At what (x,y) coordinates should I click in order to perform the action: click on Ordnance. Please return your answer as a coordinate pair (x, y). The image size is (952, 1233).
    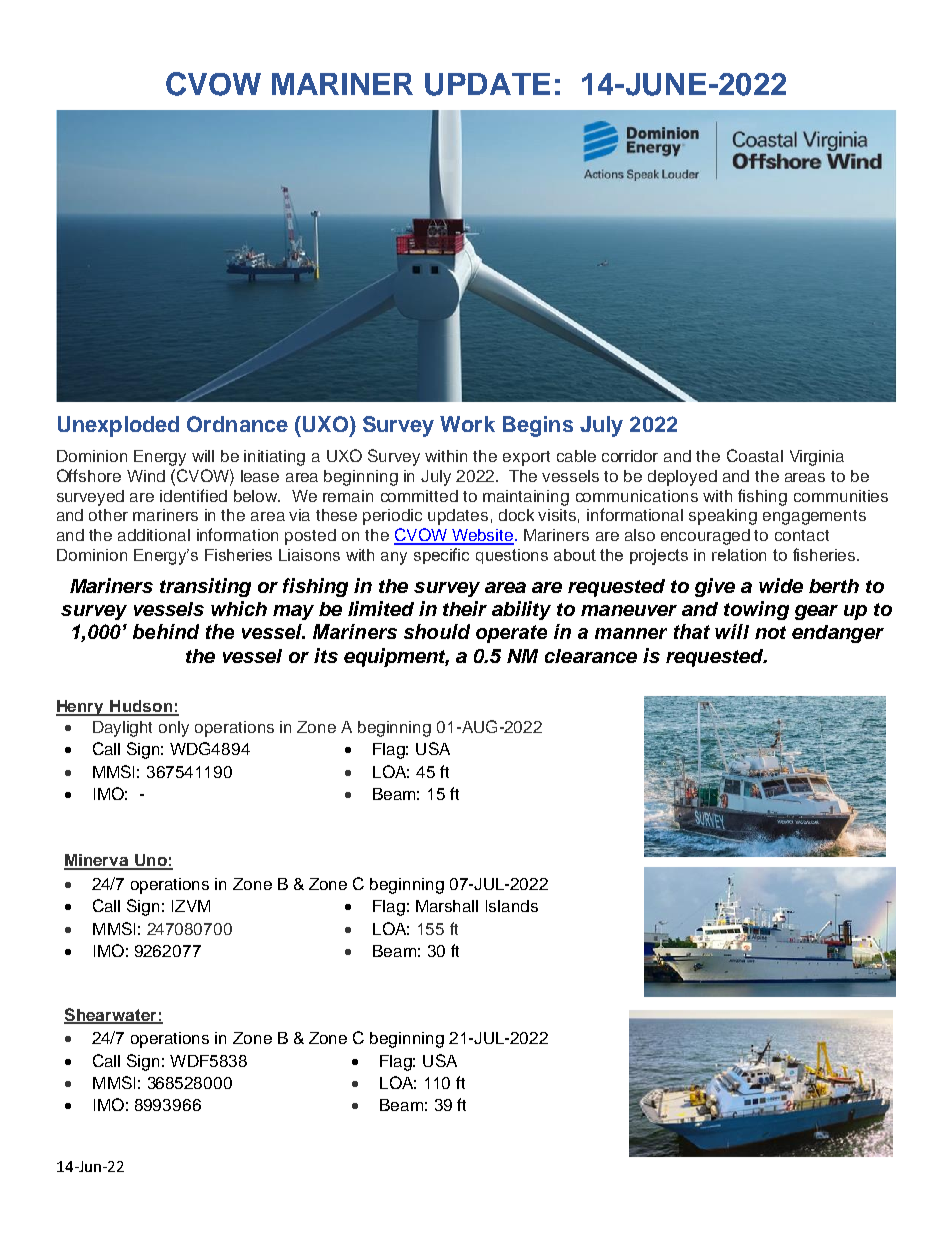
    Looking at the image, I should click on (237, 424).
